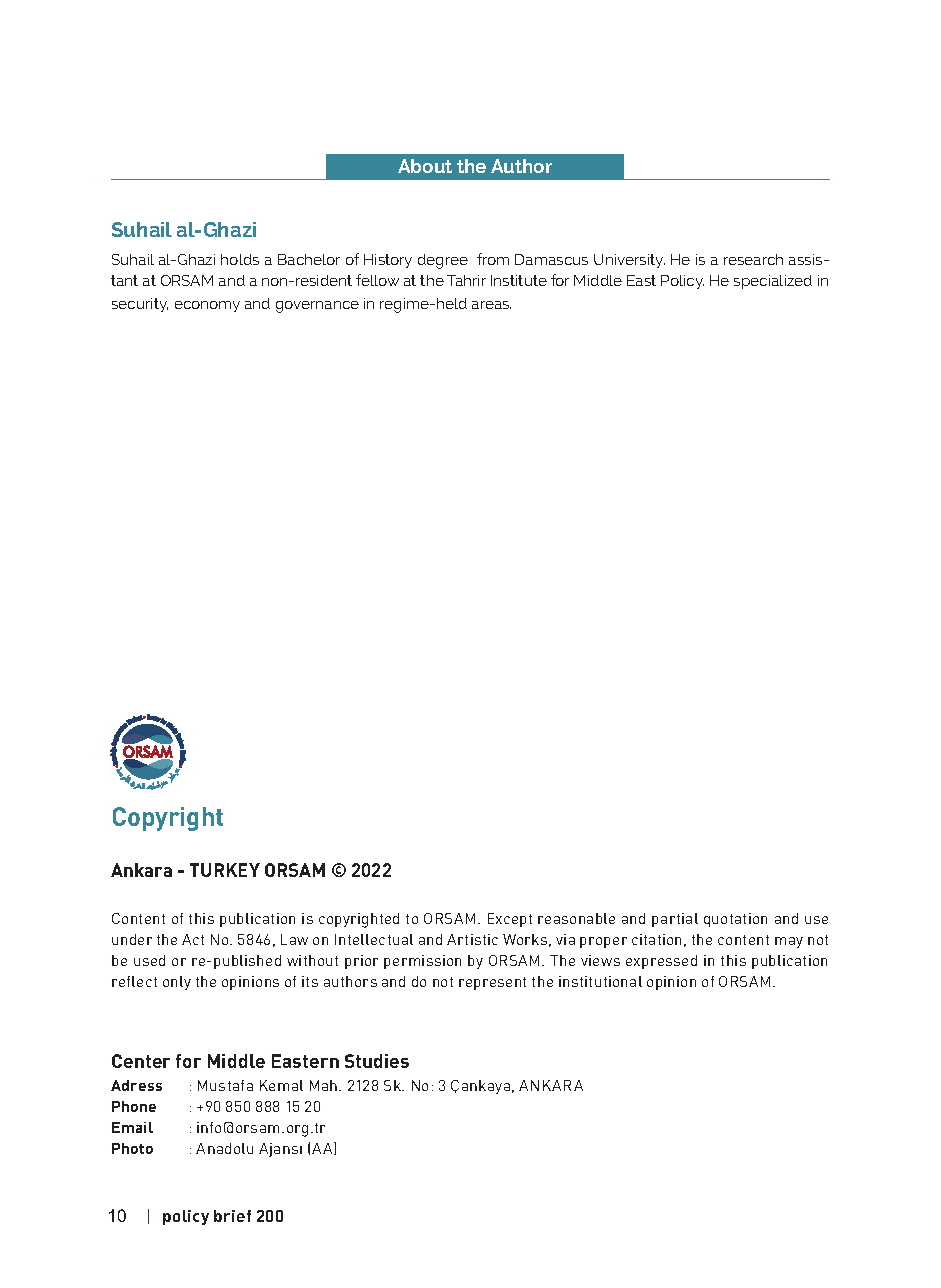  What do you see at coordinates (240, 259) in the document?
I see `holds` at bounding box center [240, 259].
